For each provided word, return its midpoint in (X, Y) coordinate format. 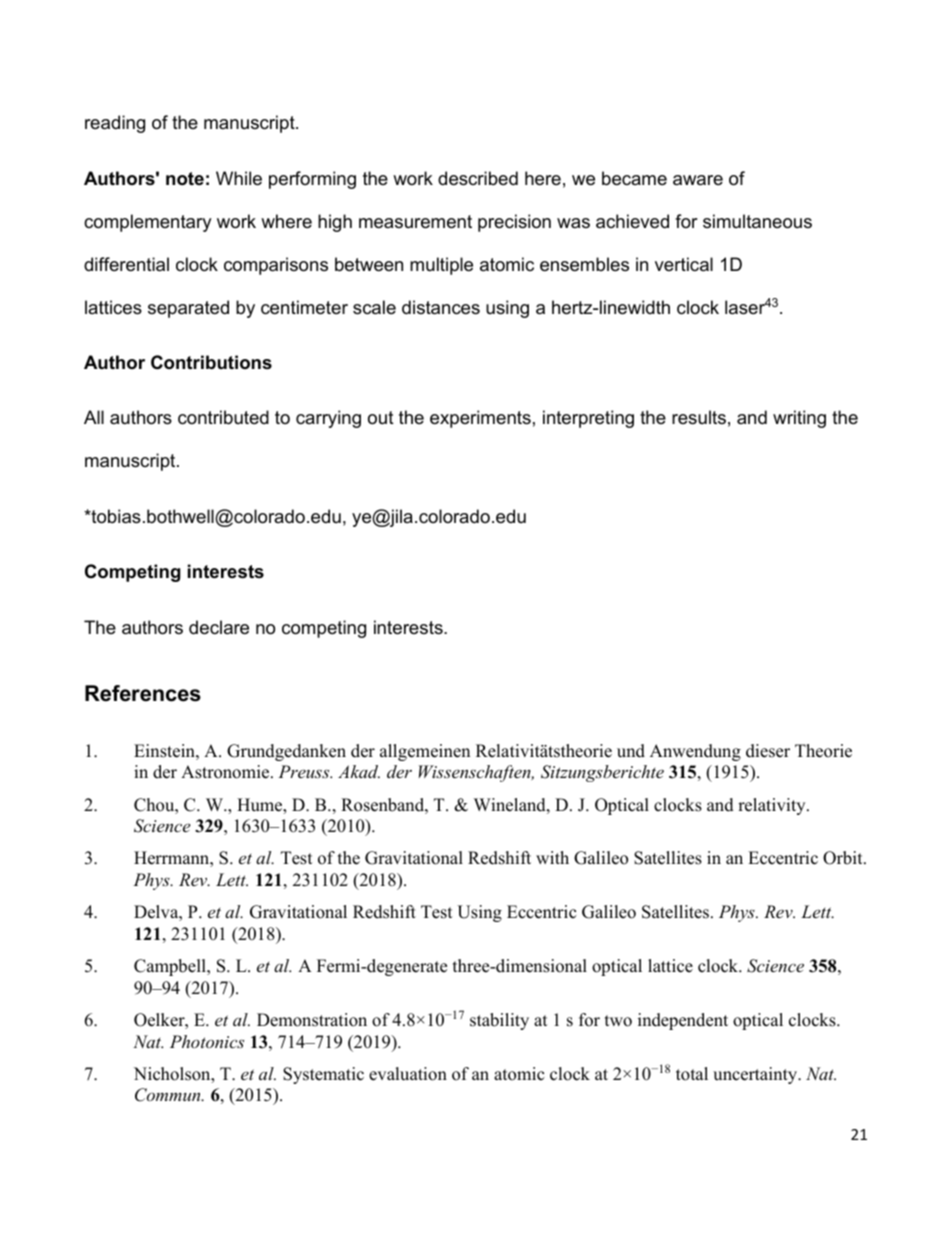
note (185, 179)
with (552, 857)
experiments (480, 419)
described (478, 178)
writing (799, 419)
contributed (223, 417)
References (143, 693)
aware (698, 180)
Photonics (207, 1041)
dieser (768, 751)
